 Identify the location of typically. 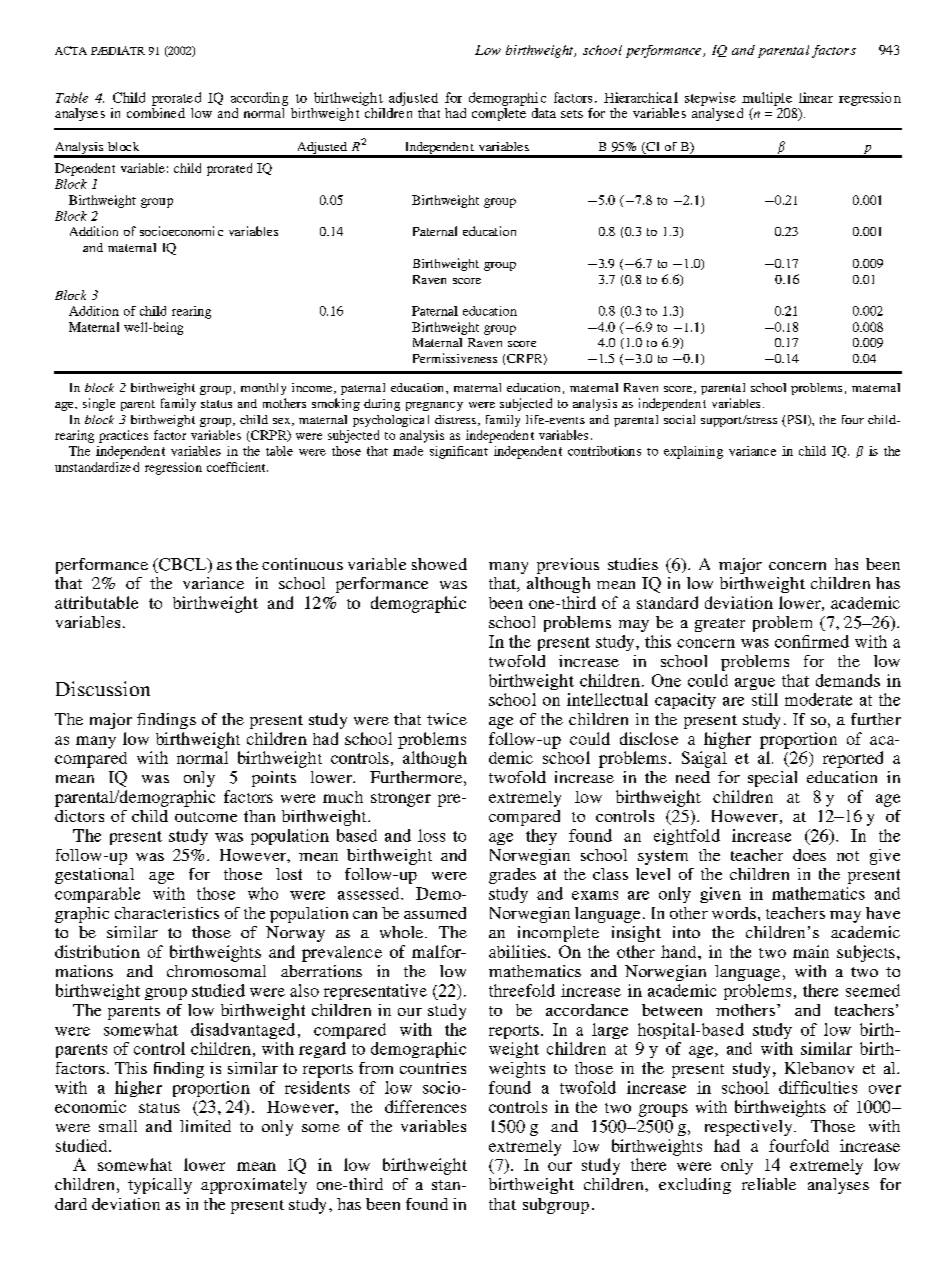
(160, 1186).
